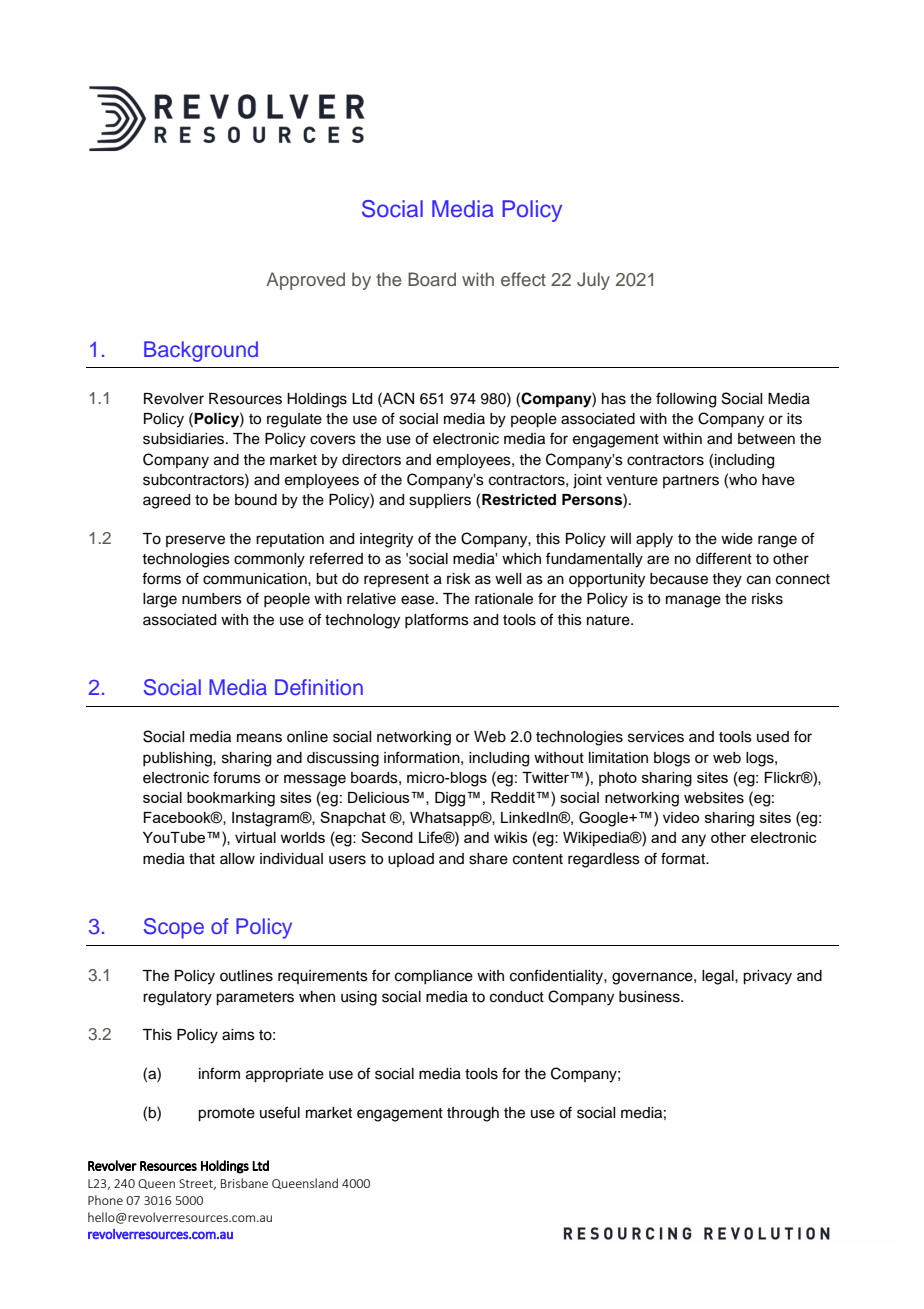  What do you see at coordinates (523, 279) in the page?
I see `effect` at bounding box center [523, 279].
